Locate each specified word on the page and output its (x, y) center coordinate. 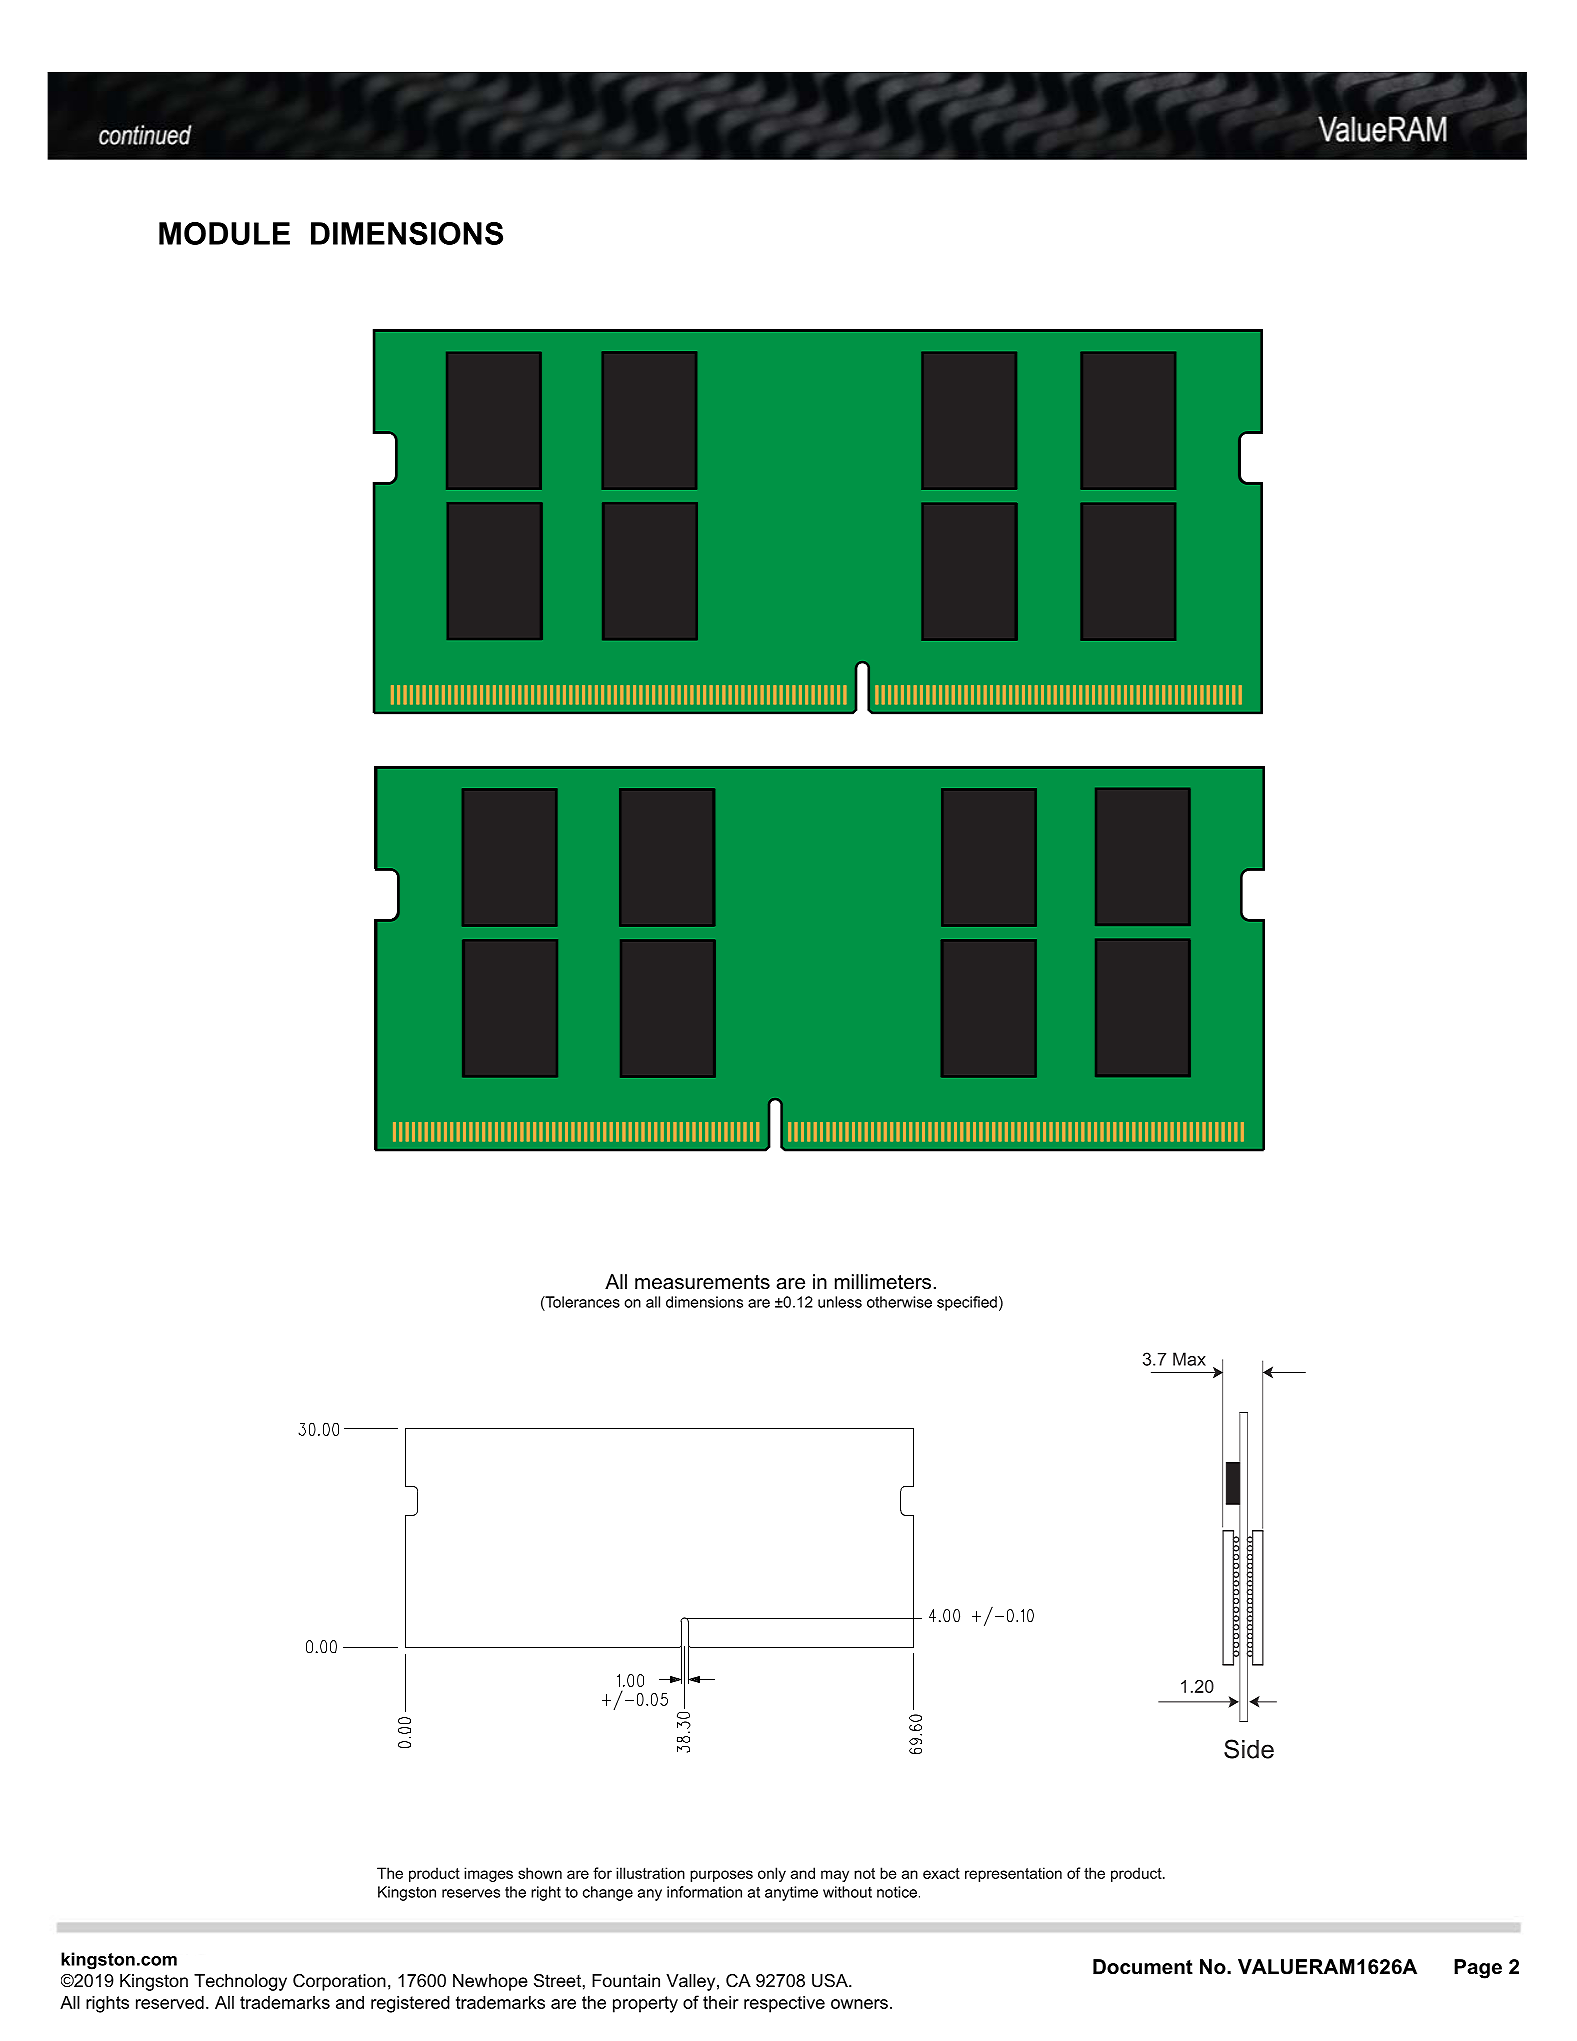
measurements (702, 1282)
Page (1478, 1969)
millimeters (883, 1282)
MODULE (224, 233)
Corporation (339, 1982)
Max (1189, 1359)
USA (831, 1980)
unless (840, 1302)
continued (145, 135)
